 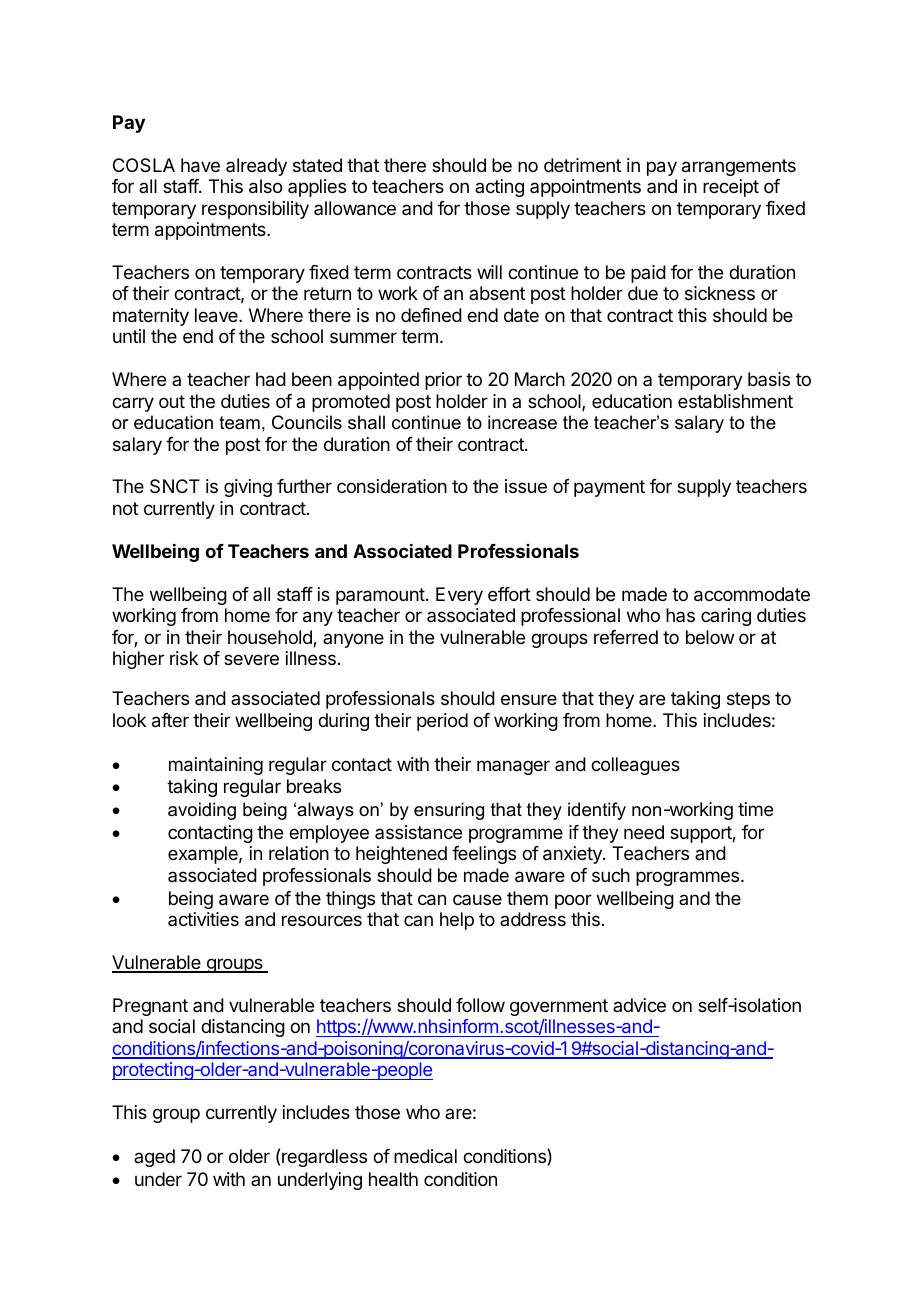 What do you see at coordinates (449, 811) in the screenshot?
I see `ensuring` at bounding box center [449, 811].
